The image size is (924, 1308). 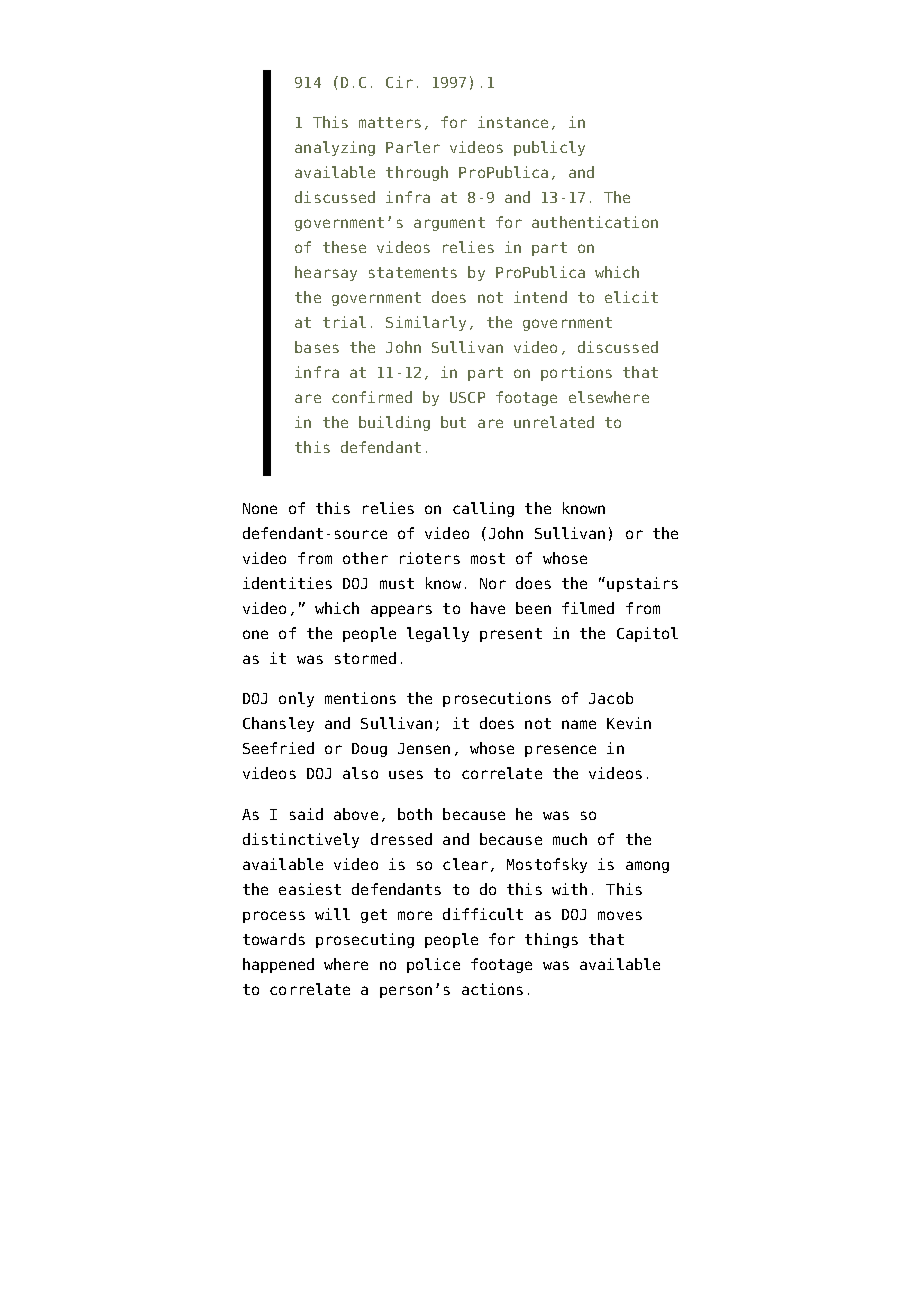 What do you see at coordinates (576, 373) in the screenshot?
I see `portions` at bounding box center [576, 373].
